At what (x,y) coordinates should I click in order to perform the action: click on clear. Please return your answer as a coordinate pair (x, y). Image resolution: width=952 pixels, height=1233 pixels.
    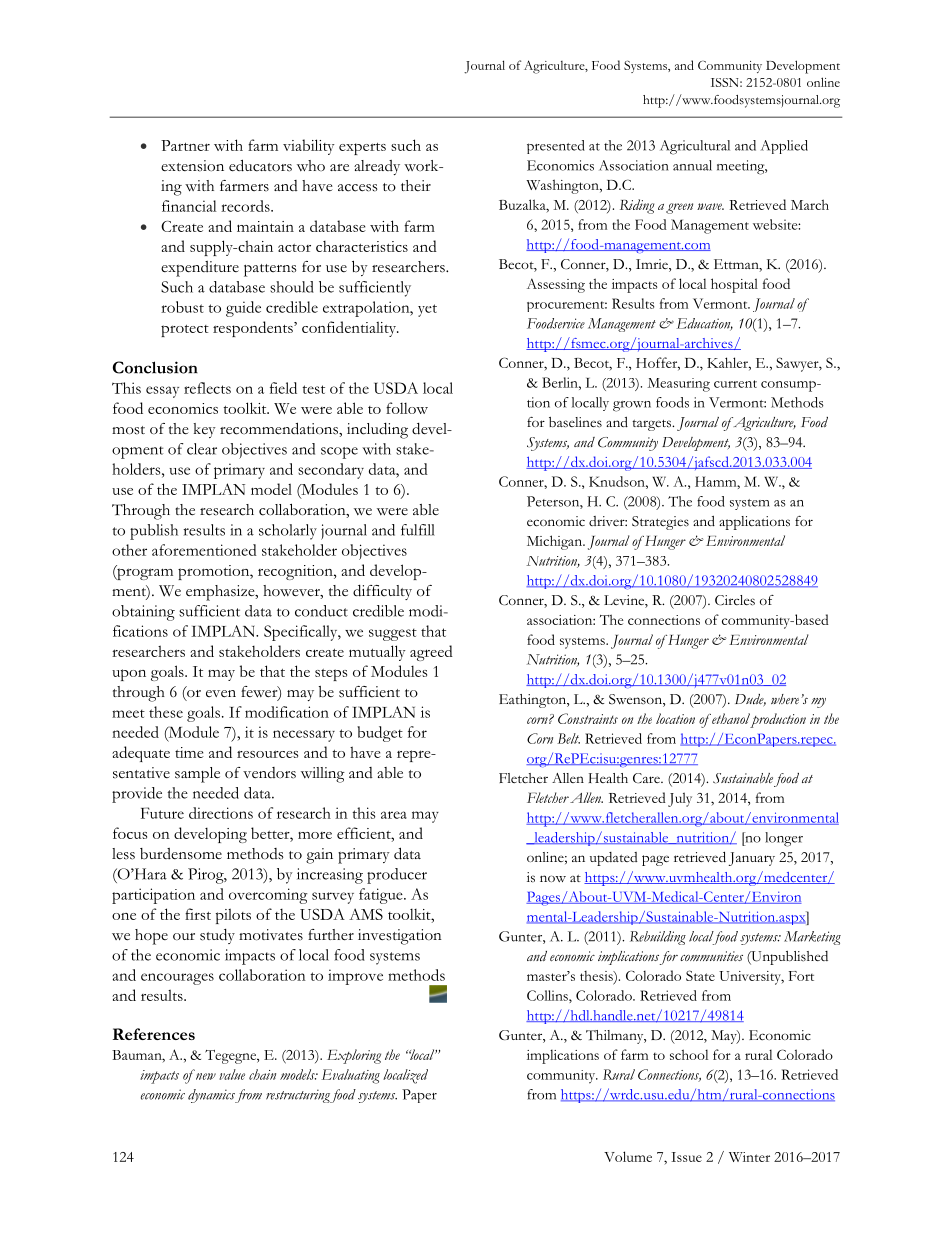
    Looking at the image, I should click on (202, 449).
